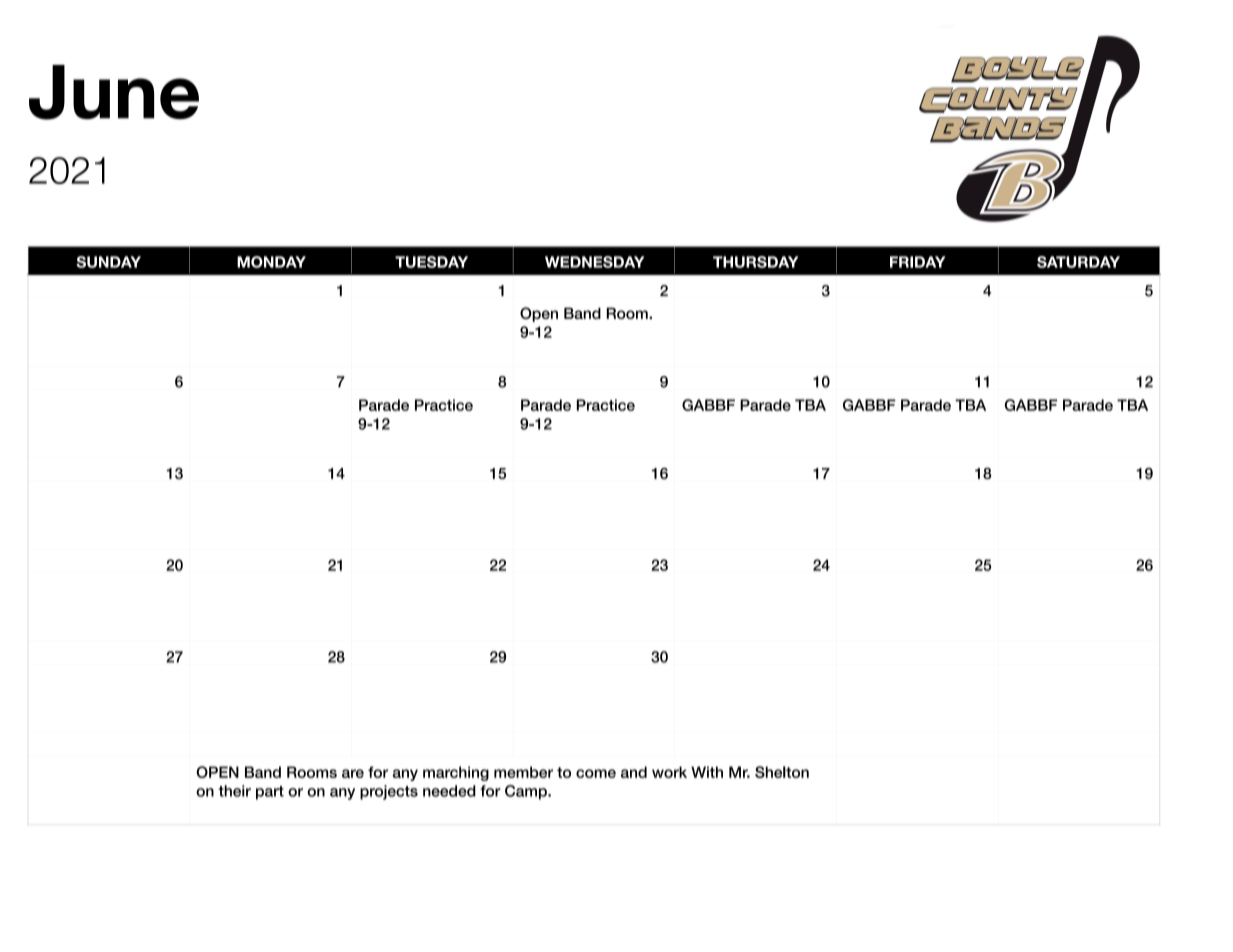 The width and height of the image is (1233, 952). Describe the element at coordinates (594, 262) in the image. I see `WEDNESDAY` at that location.
